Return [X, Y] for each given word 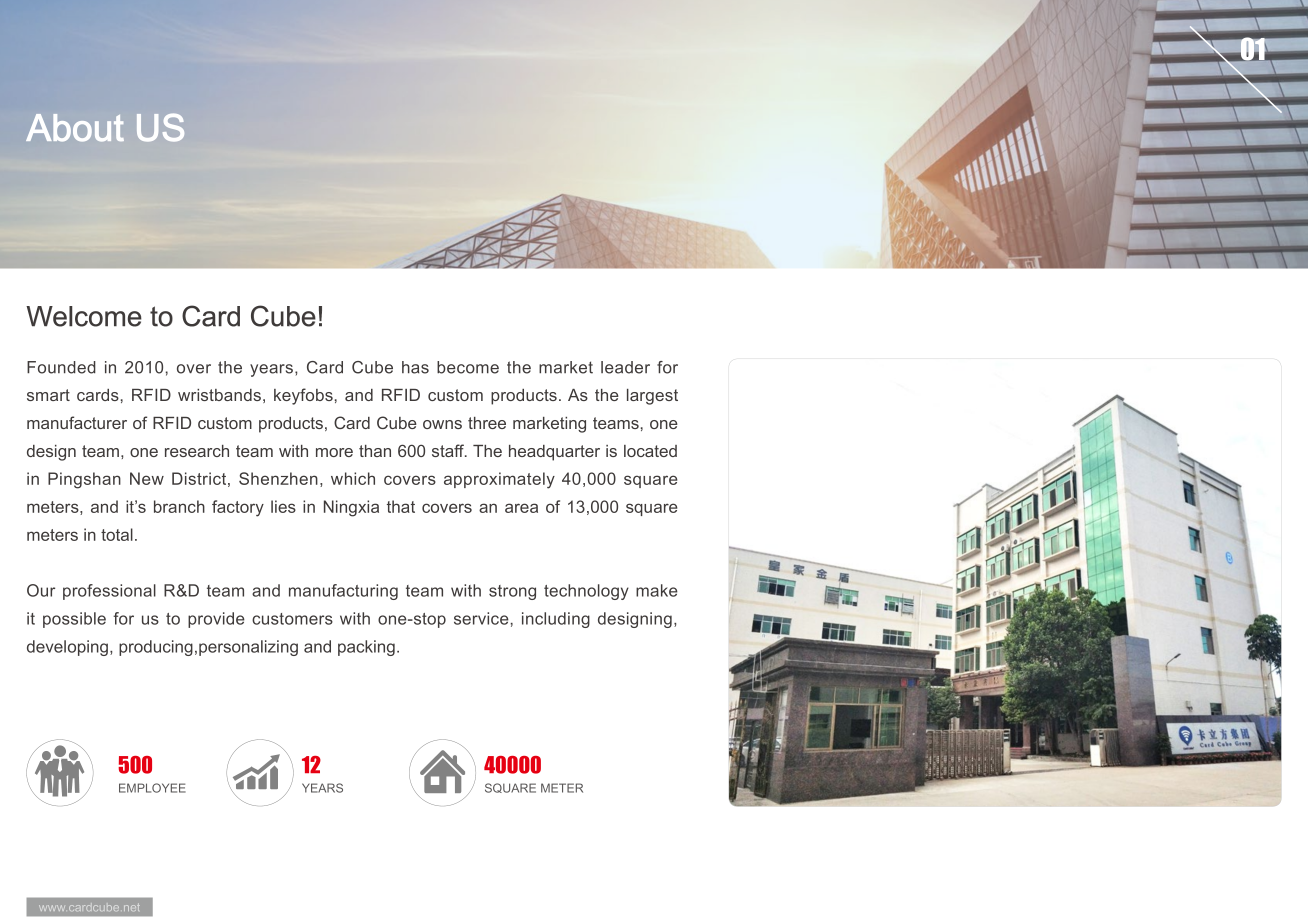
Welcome [84, 316]
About [75, 128]
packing [366, 648]
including [556, 620]
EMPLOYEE [152, 788]
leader [625, 367]
